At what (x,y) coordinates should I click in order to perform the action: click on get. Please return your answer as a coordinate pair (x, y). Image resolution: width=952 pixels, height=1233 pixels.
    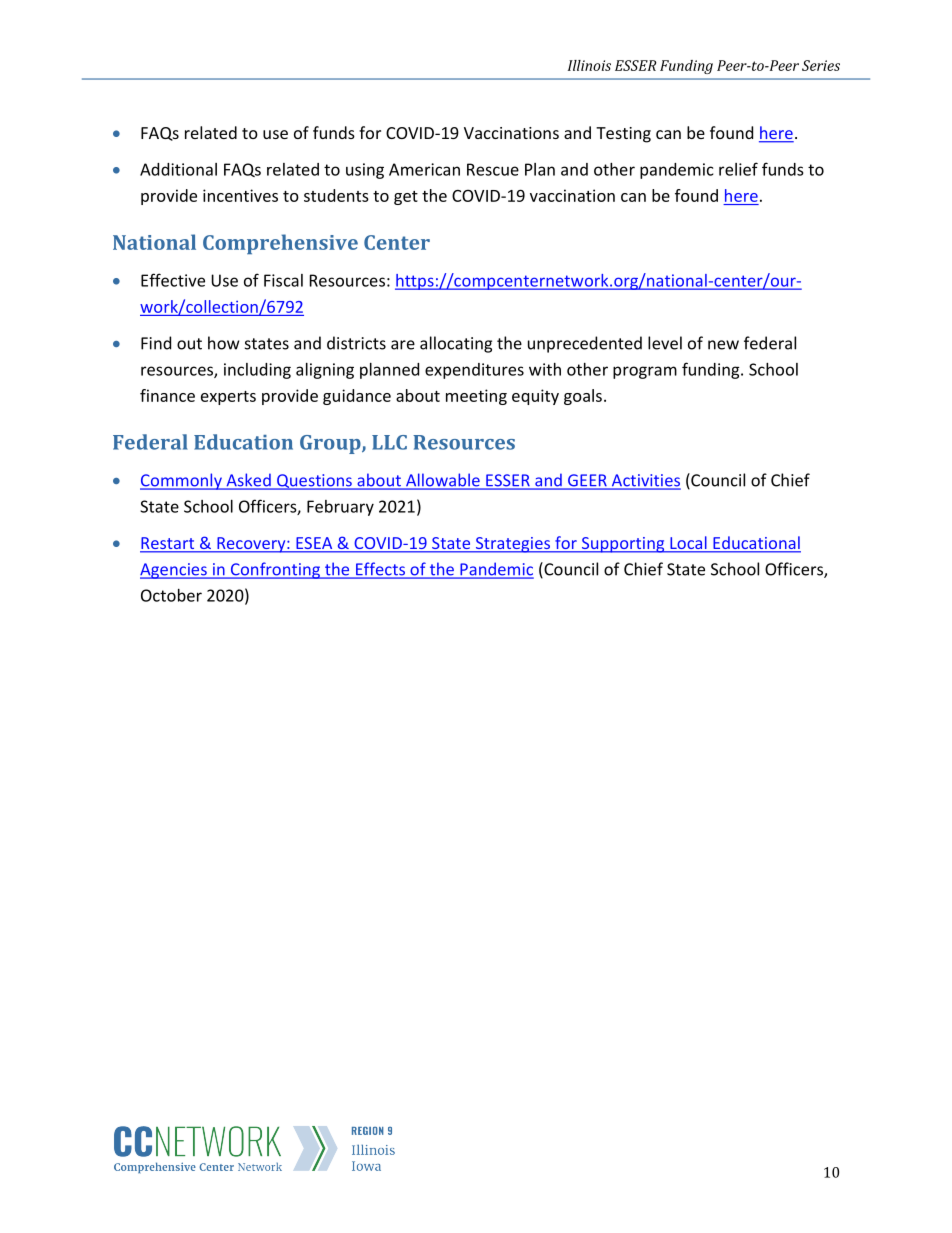
    Looking at the image, I should click on (406, 198).
